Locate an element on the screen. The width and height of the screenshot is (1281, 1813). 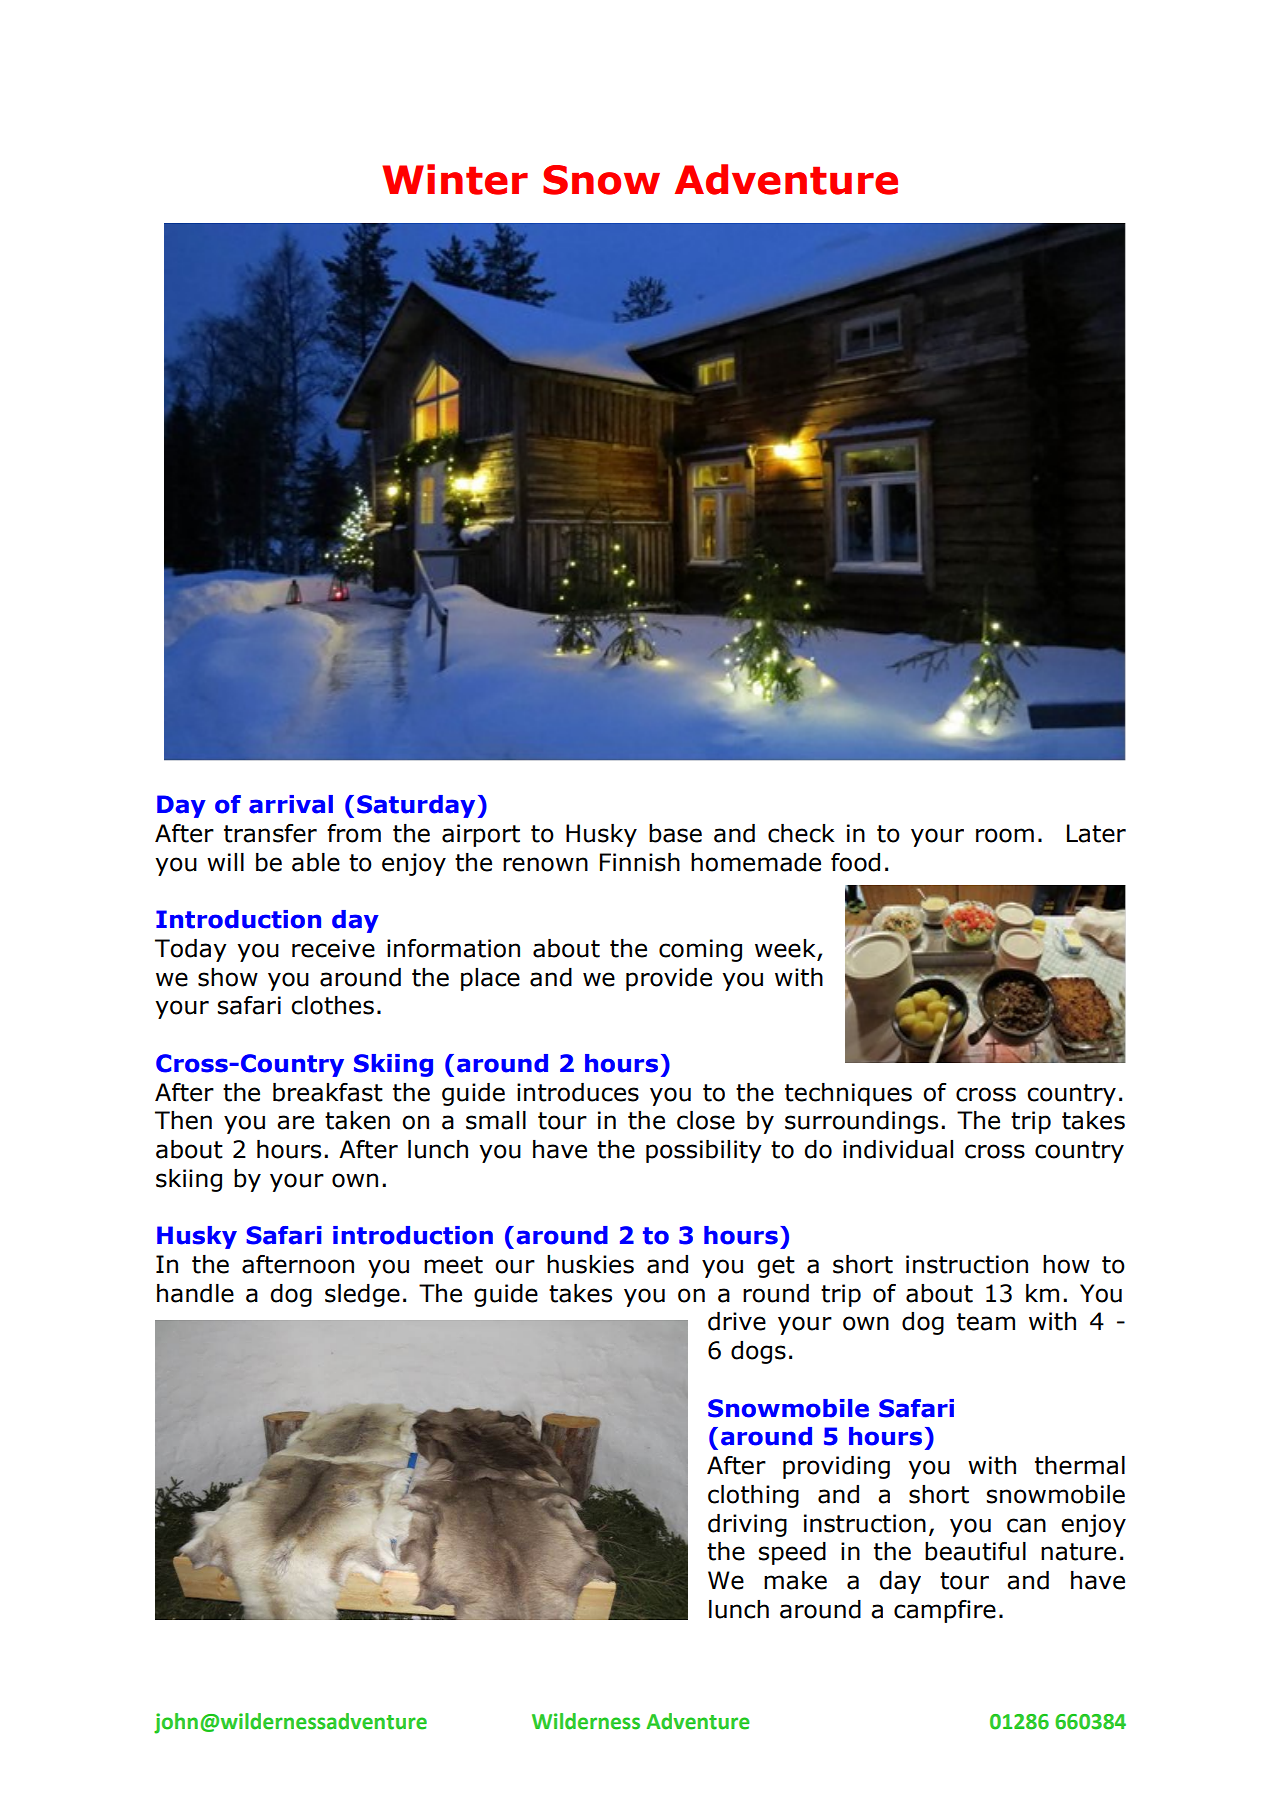
clothes is located at coordinates (332, 1005).
